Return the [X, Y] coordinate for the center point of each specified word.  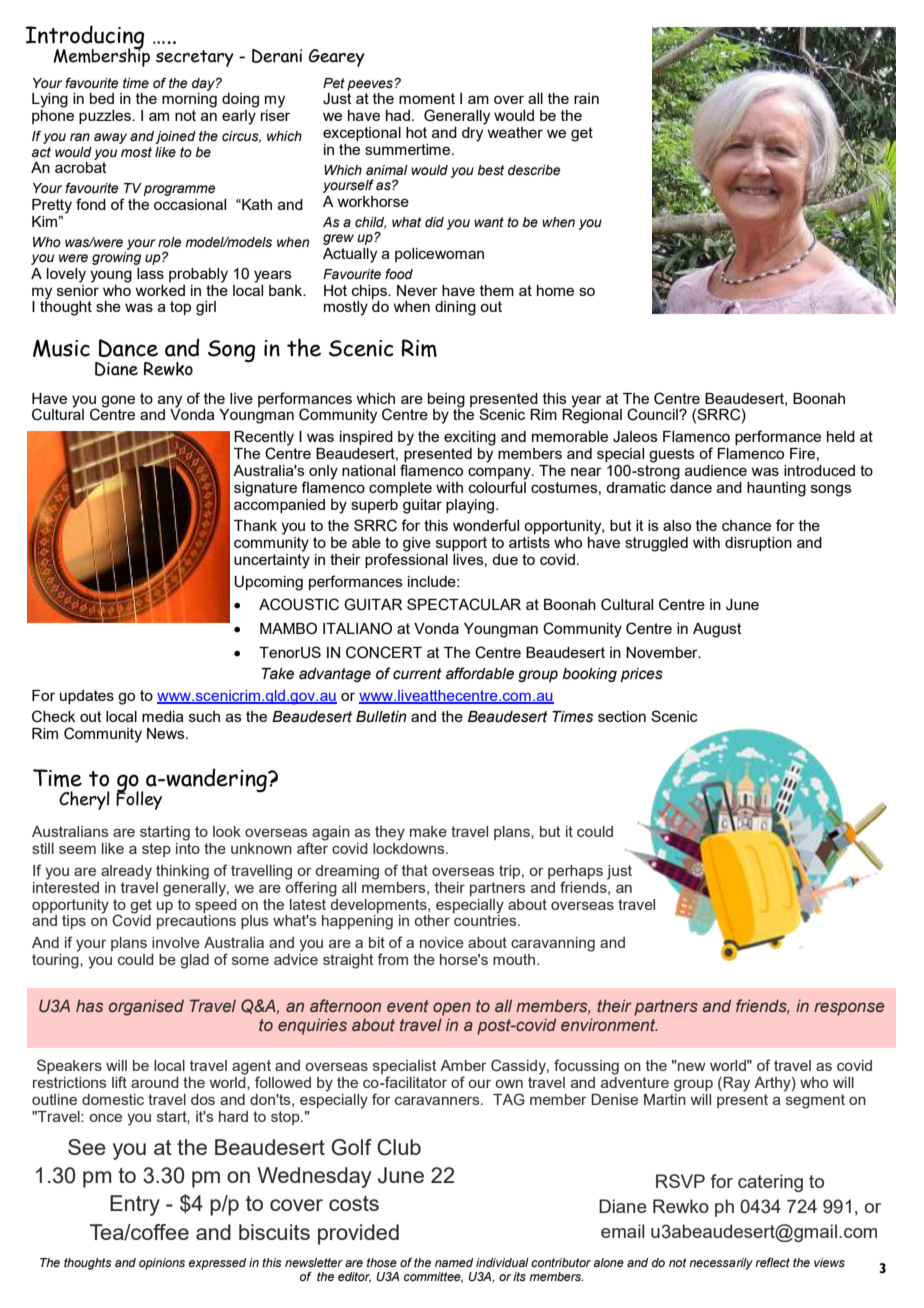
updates [87, 697]
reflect [772, 1262]
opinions [162, 1264]
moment [427, 98]
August [717, 630]
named [454, 1262]
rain [586, 98]
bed [102, 98]
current [417, 674]
